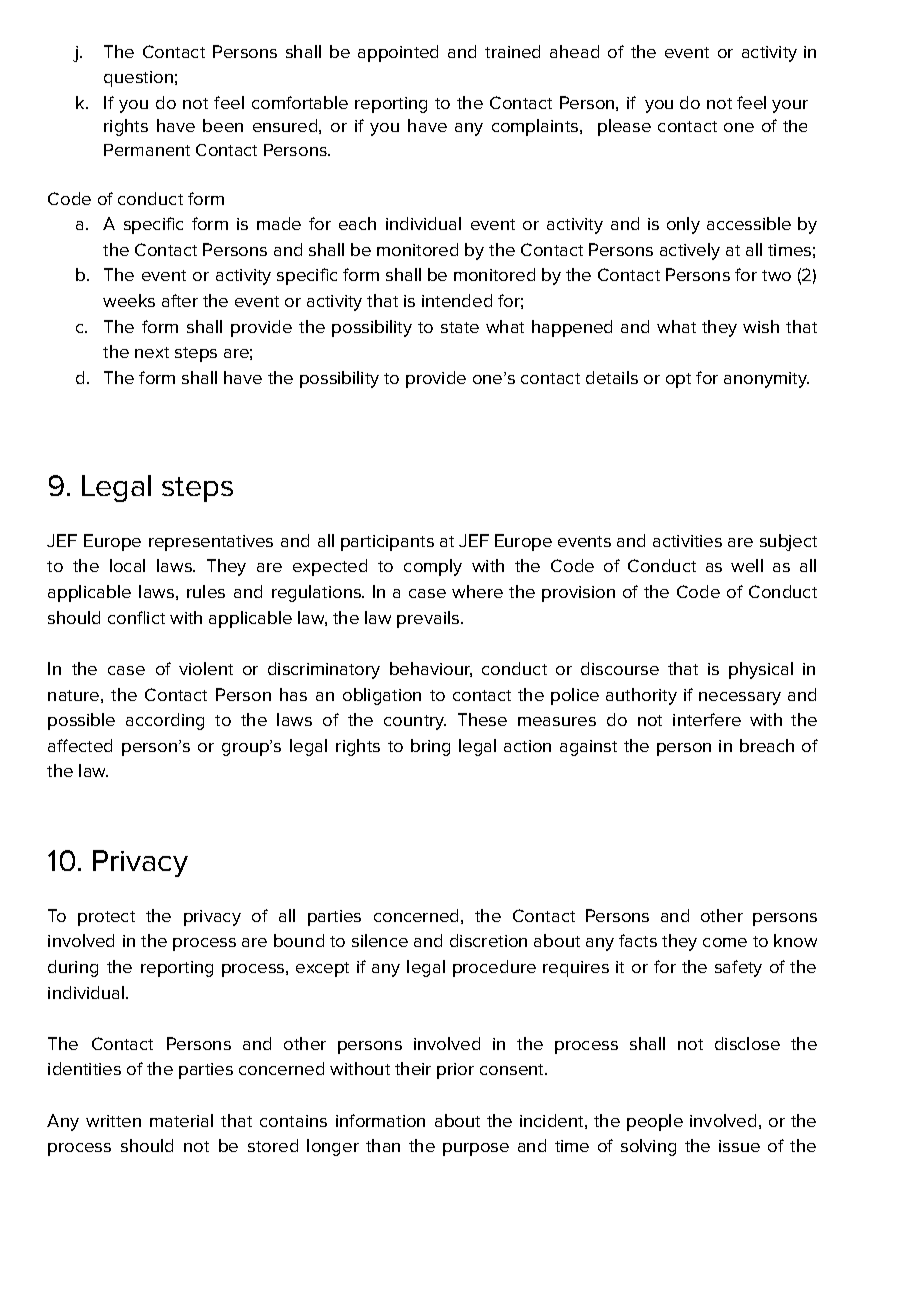 This page has height=1307, width=924. What do you see at coordinates (380, 940) in the page?
I see `silence` at bounding box center [380, 940].
